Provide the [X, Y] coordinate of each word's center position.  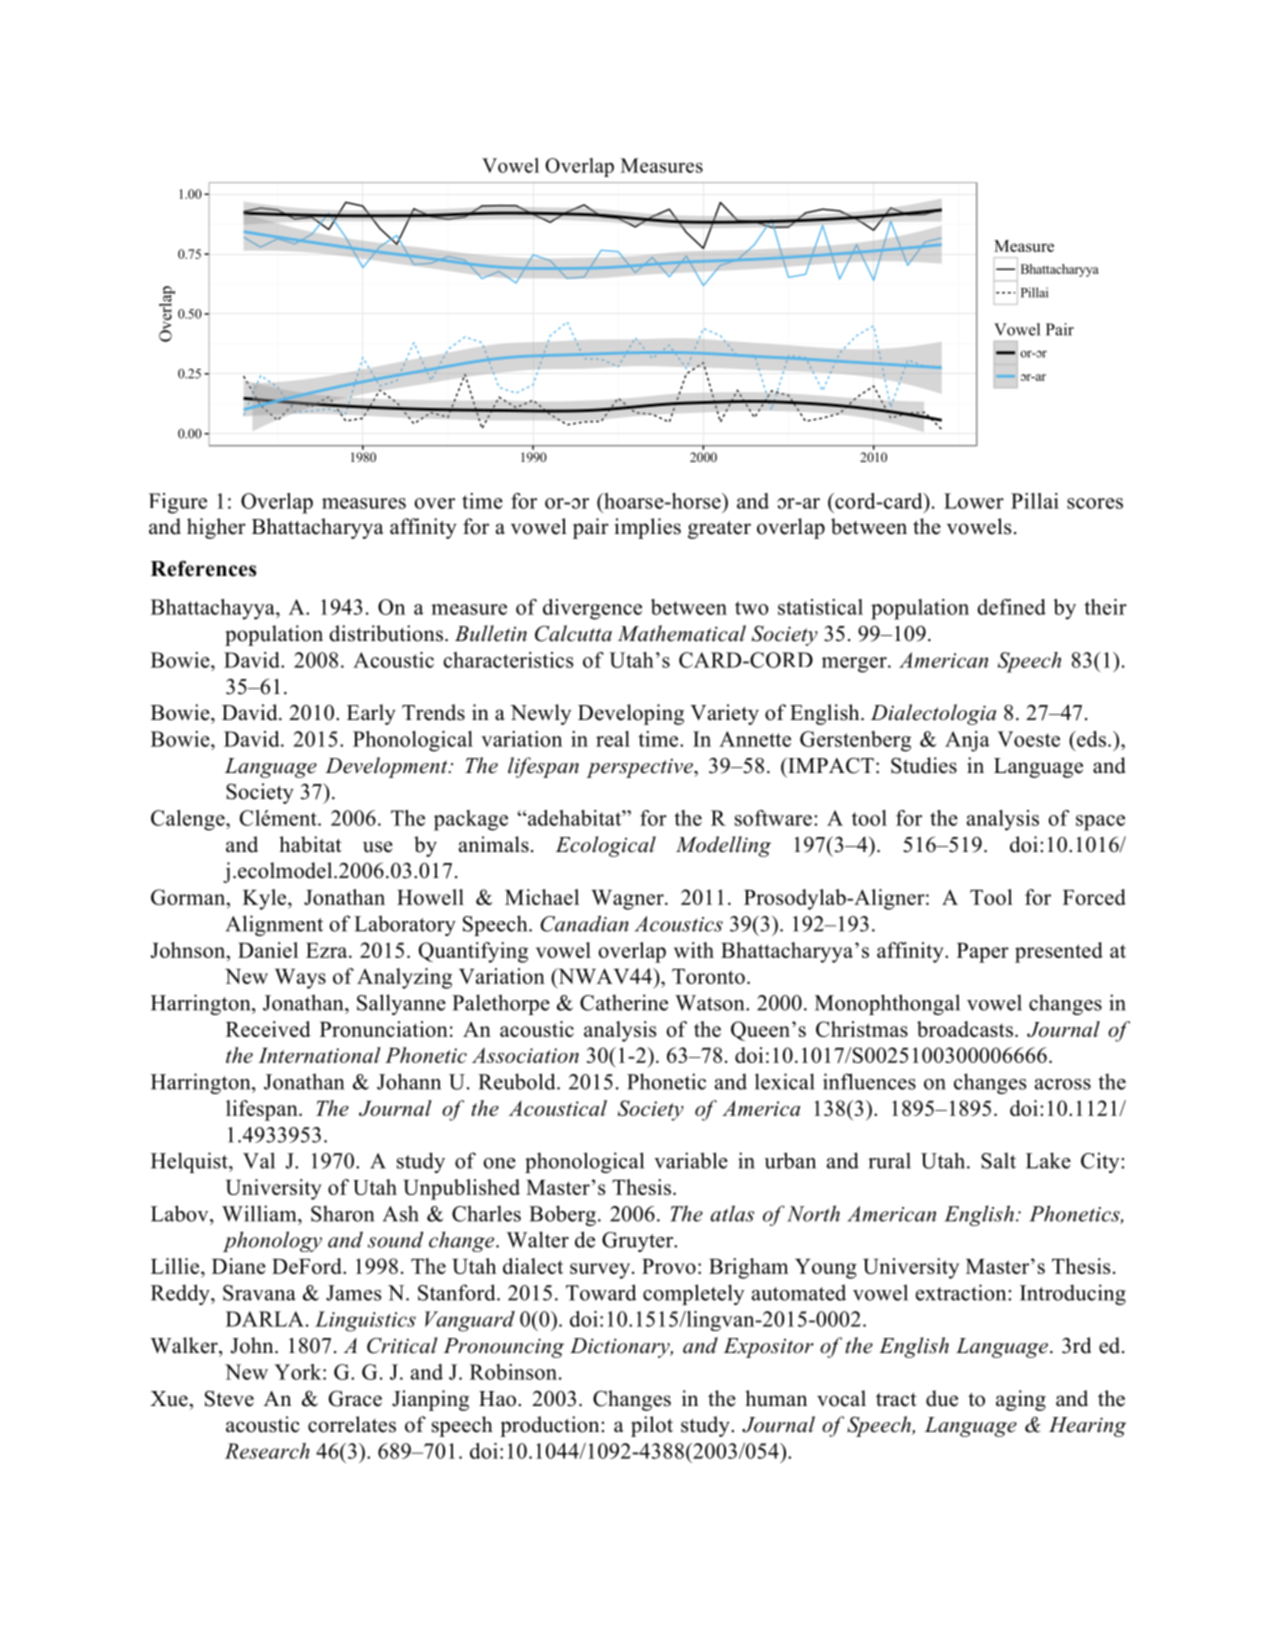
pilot [652, 1426]
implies [648, 528]
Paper [983, 953]
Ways [300, 979]
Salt [998, 1160]
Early [371, 714]
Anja [967, 741]
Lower [974, 501]
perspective [641, 768]
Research [267, 1451]
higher [216, 528]
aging [1021, 1400]
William [260, 1213]
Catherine [624, 1002]
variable [691, 1160]
